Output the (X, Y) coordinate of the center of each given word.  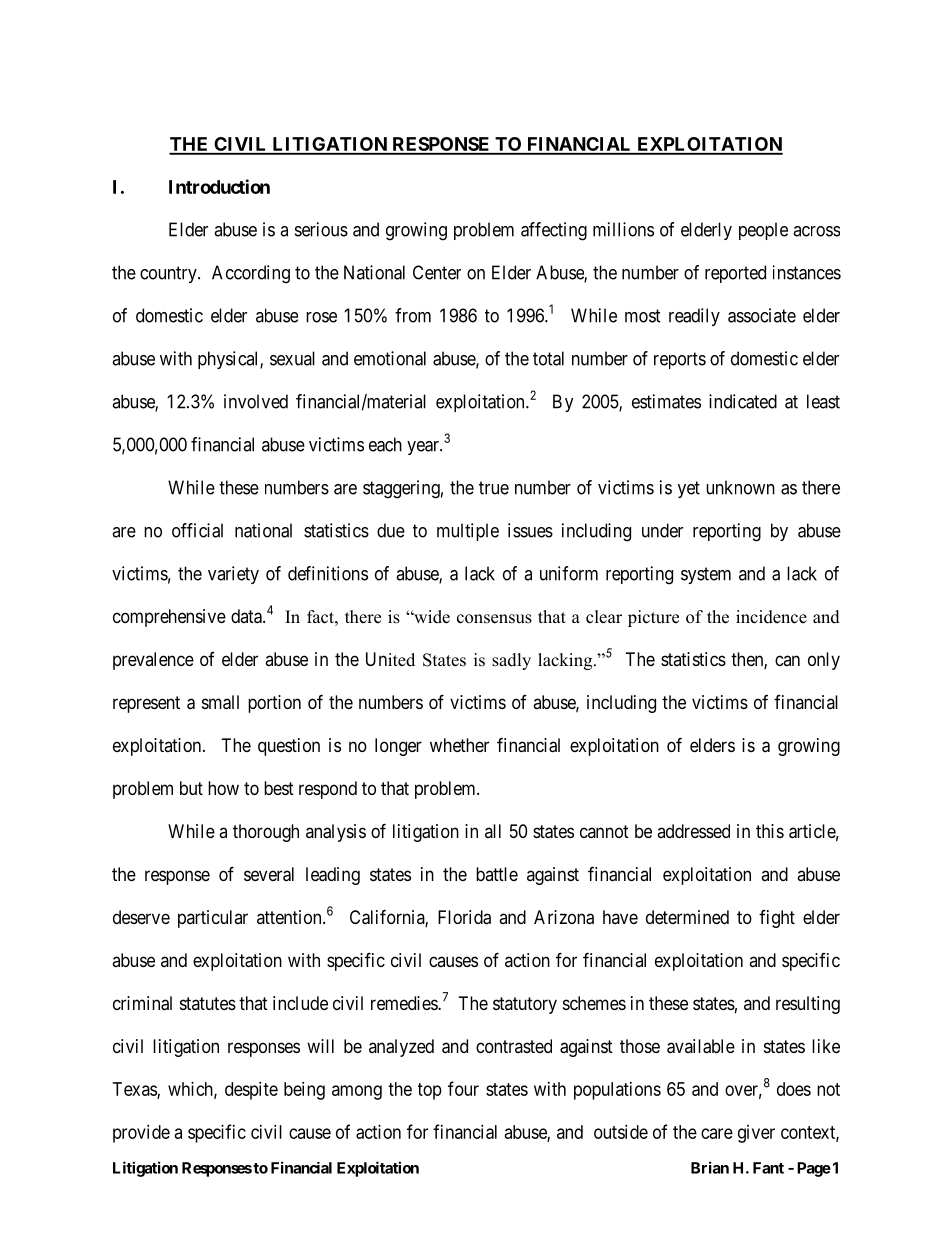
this (770, 831)
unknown (740, 487)
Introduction (219, 186)
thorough (266, 833)
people (763, 231)
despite (251, 1091)
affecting (554, 231)
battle (497, 874)
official (197, 530)
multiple (468, 532)
